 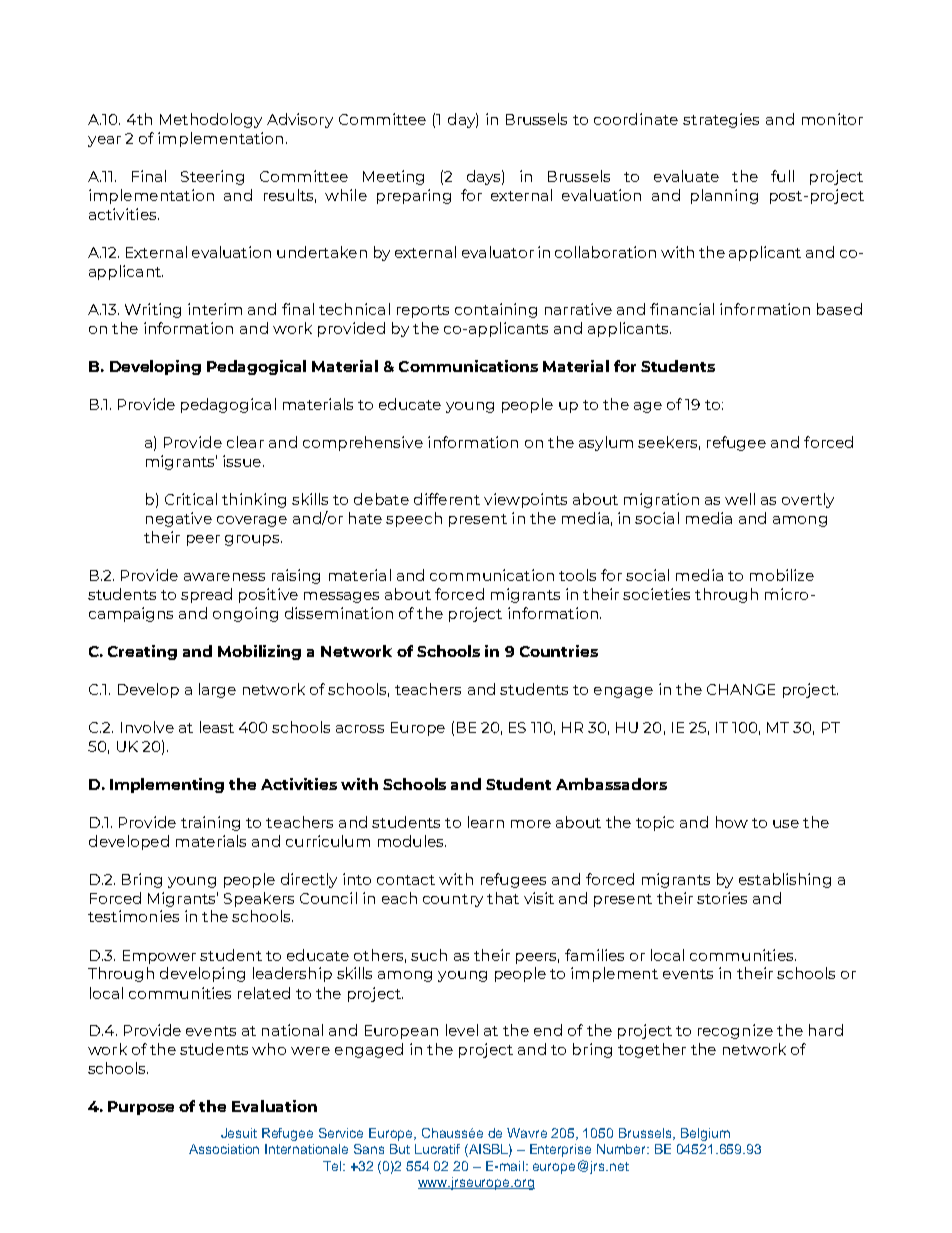 What do you see at coordinates (782, 176) in the screenshot?
I see `full` at bounding box center [782, 176].
